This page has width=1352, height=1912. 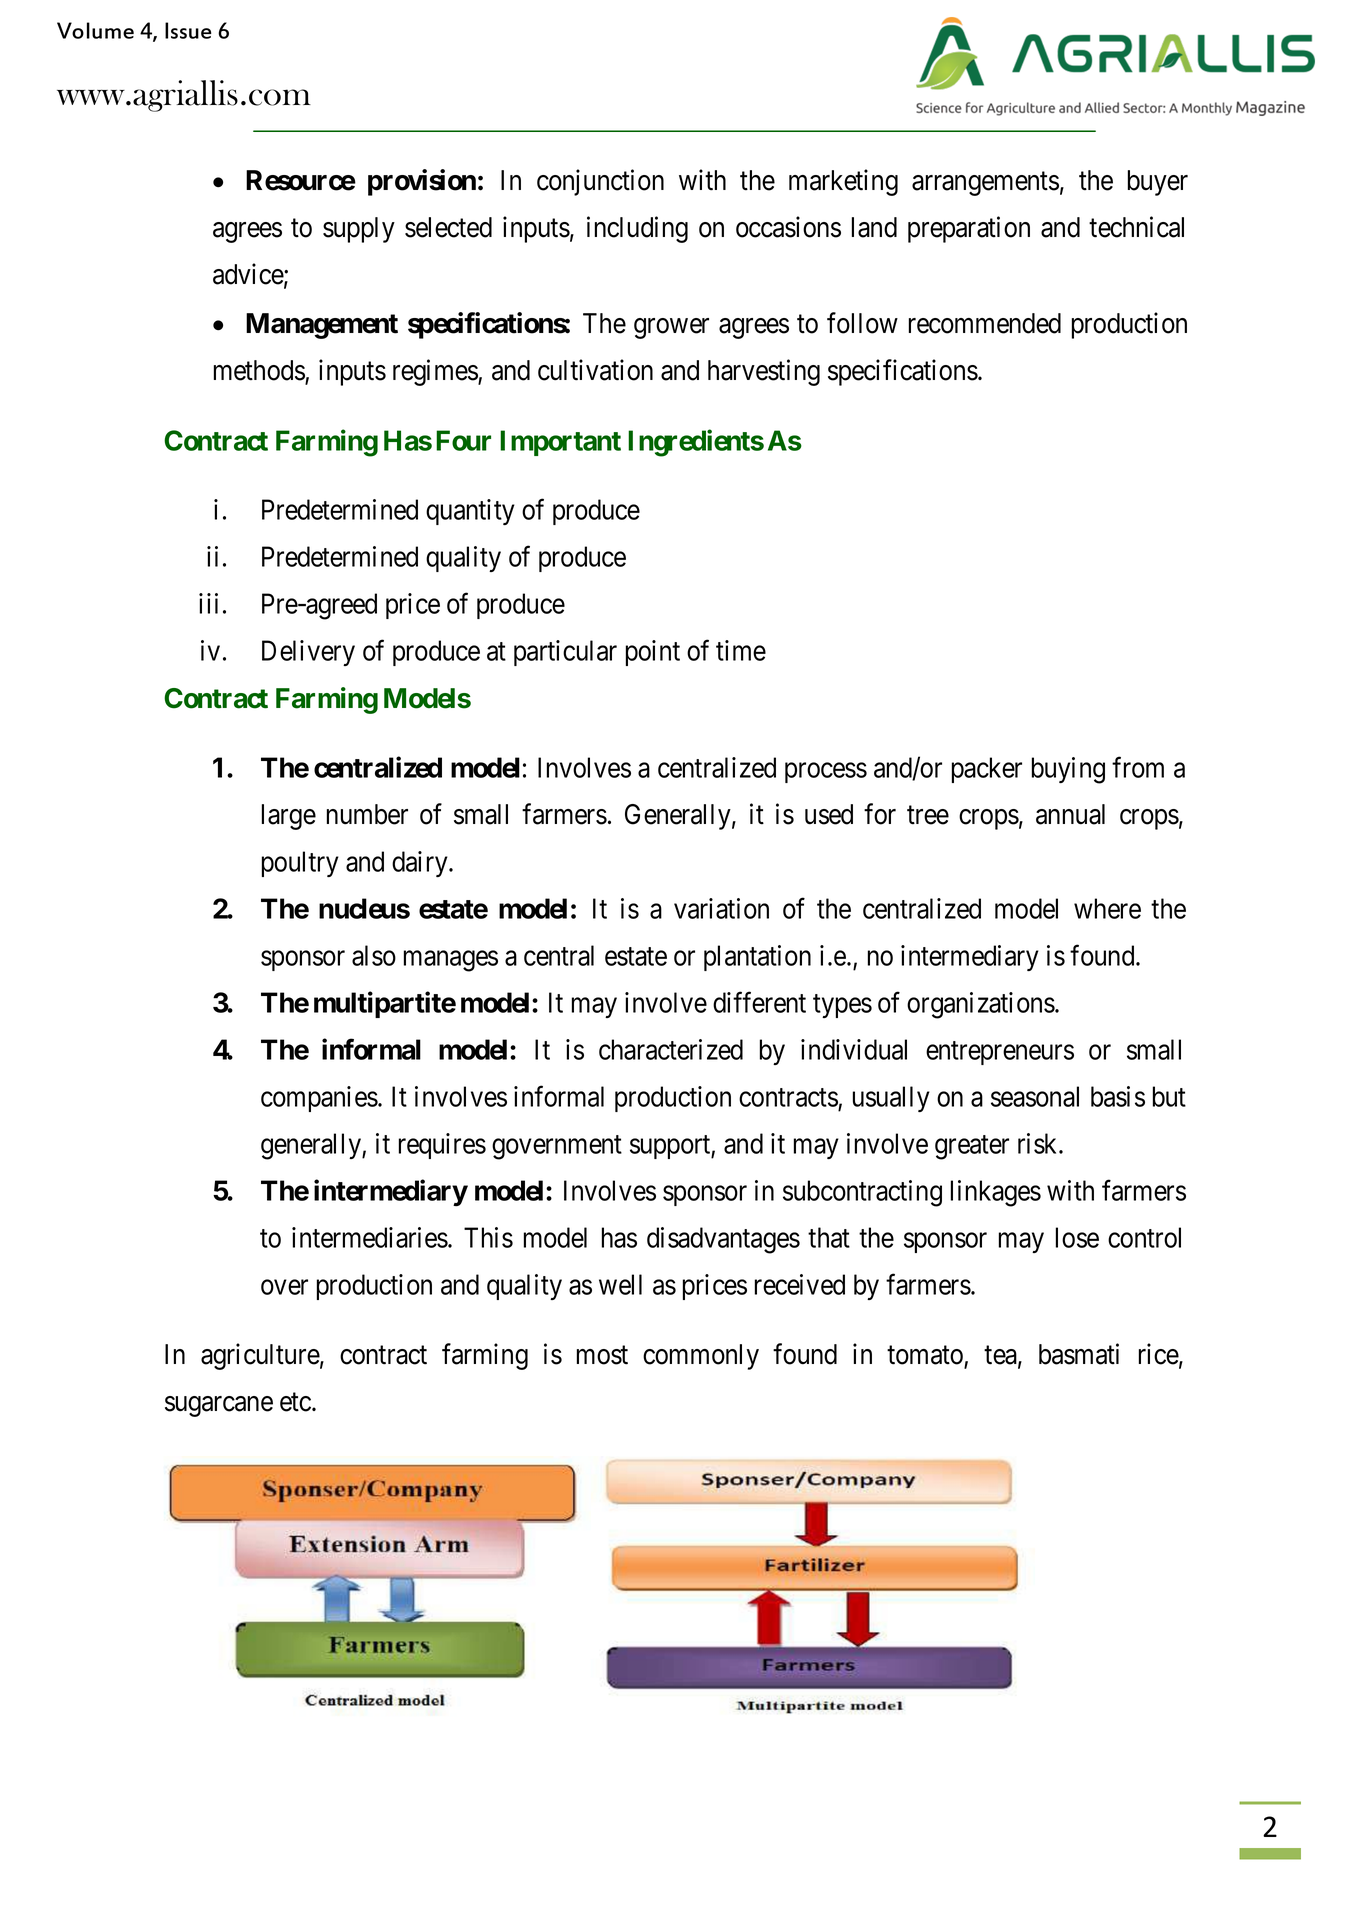 What do you see at coordinates (188, 30) in the page?
I see `Issue` at bounding box center [188, 30].
